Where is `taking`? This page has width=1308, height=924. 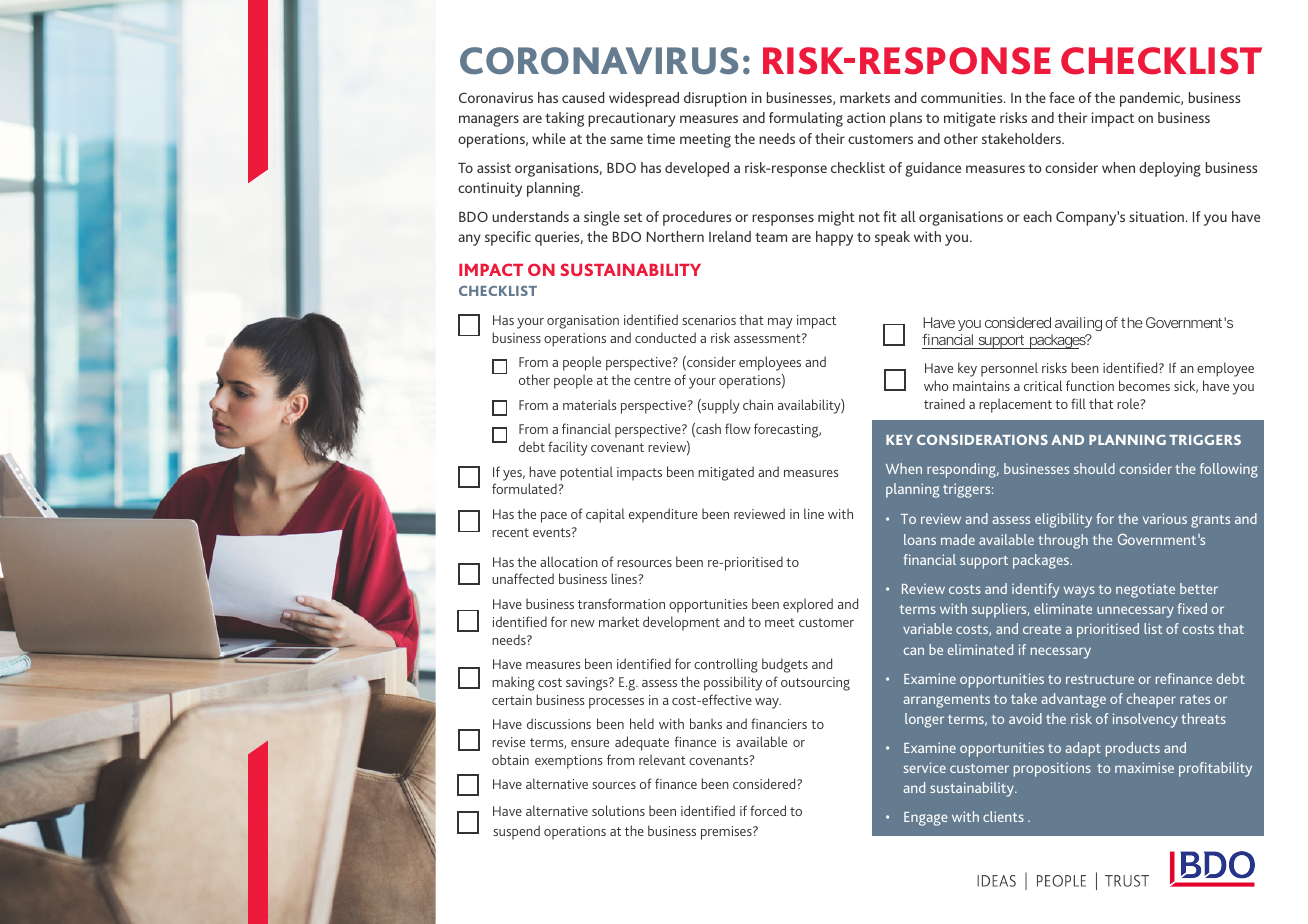 taking is located at coordinates (564, 119).
